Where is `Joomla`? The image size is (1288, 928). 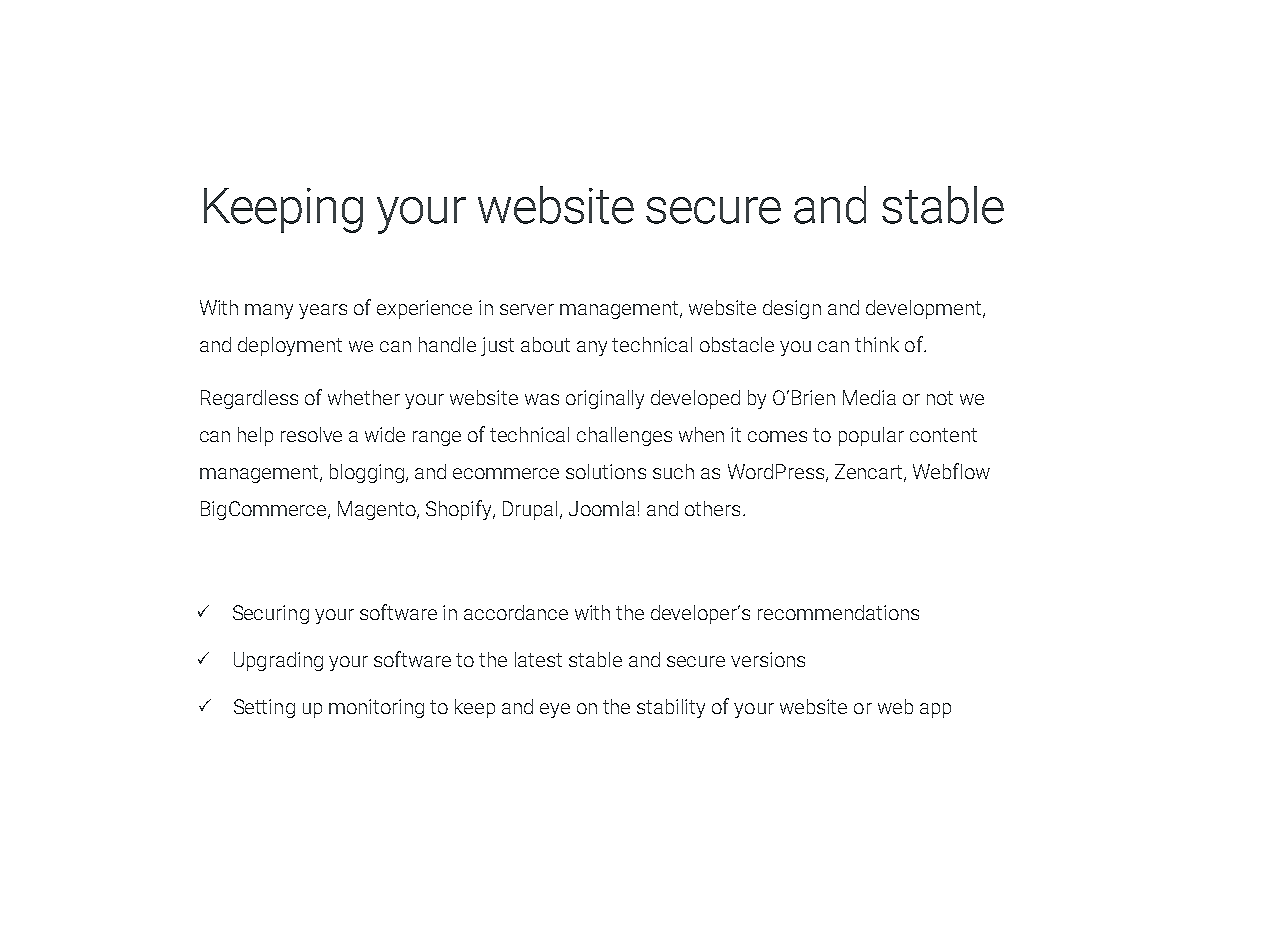 Joomla is located at coordinates (602, 508).
